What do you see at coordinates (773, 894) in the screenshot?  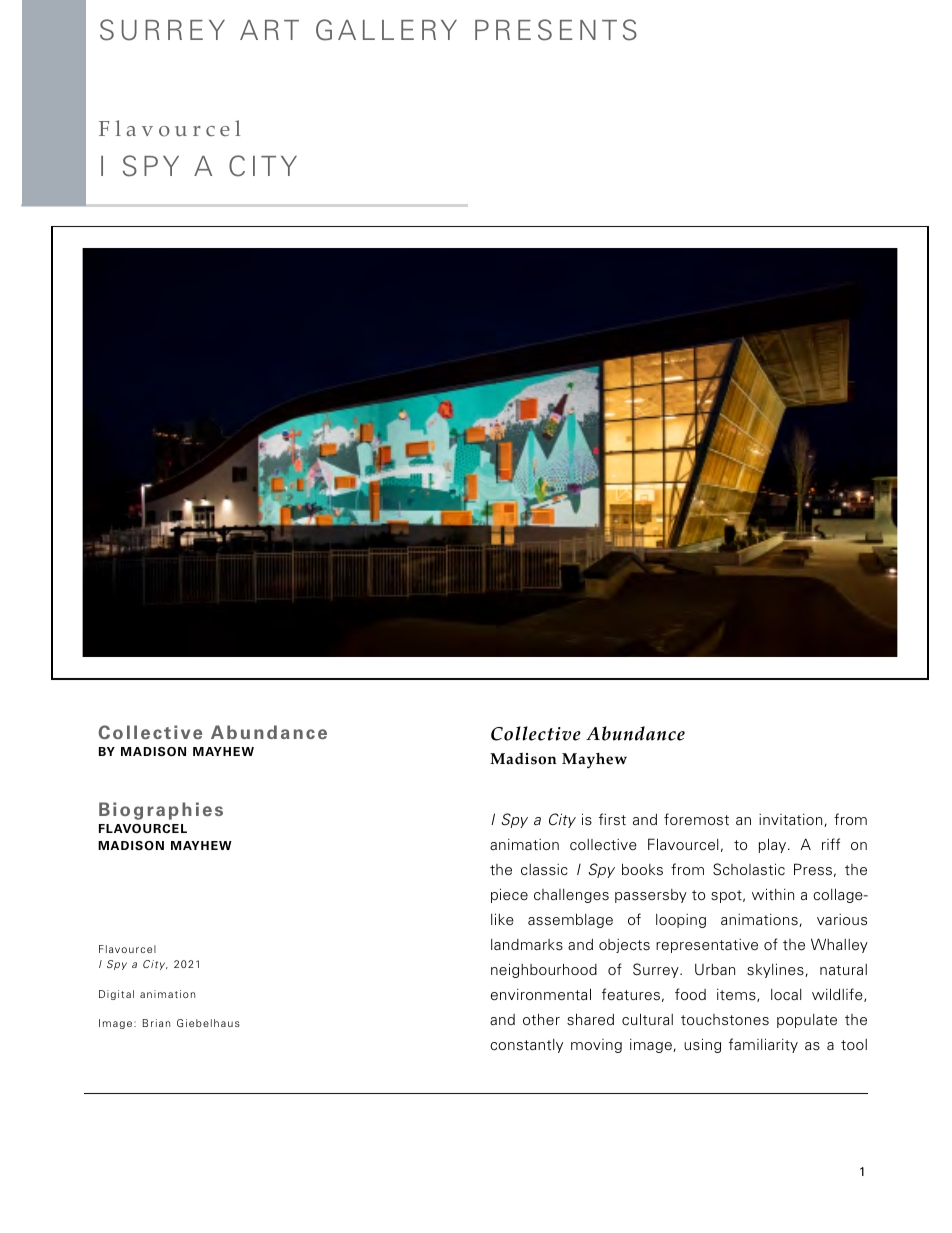 I see `within` at bounding box center [773, 894].
